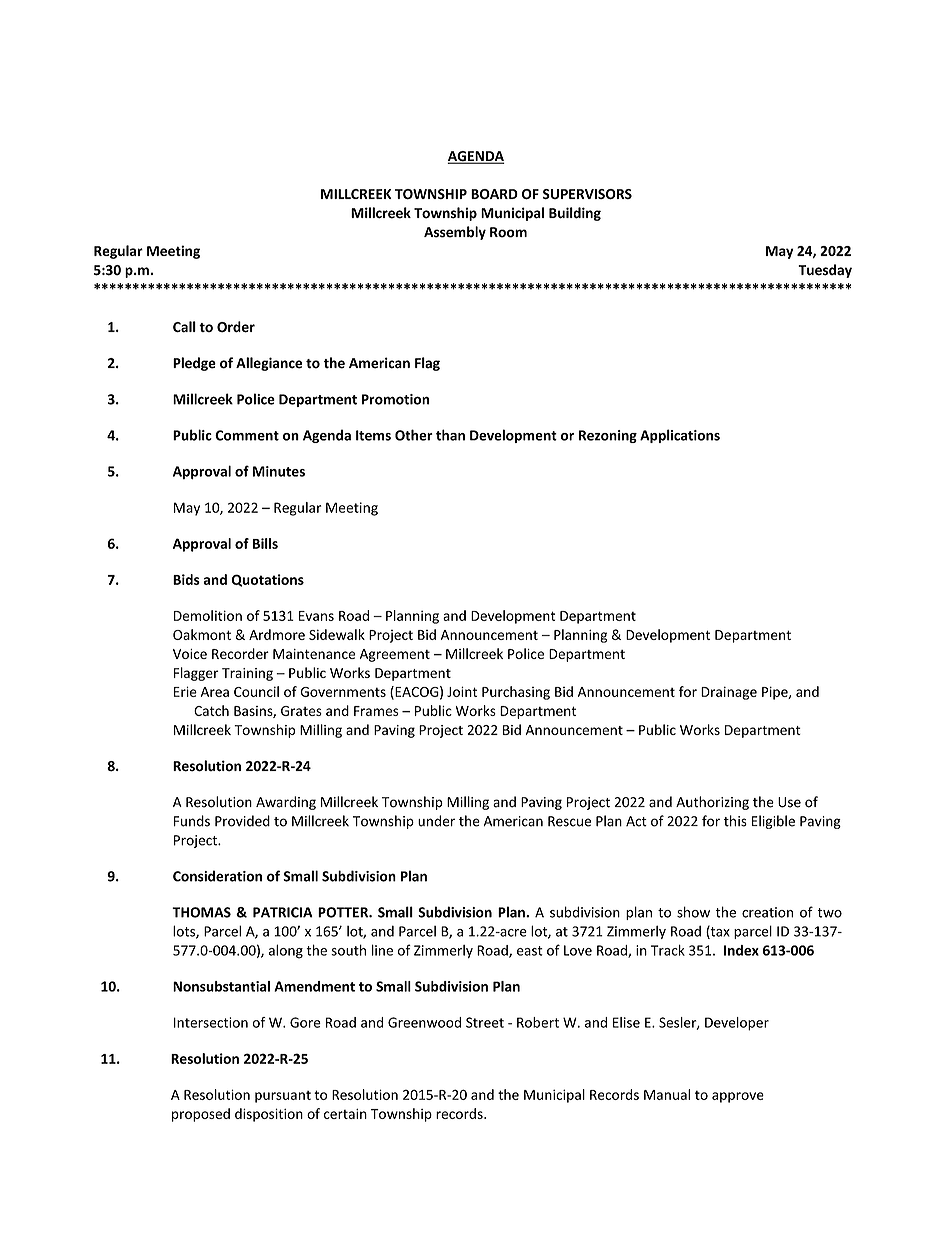  I want to click on Call, so click(184, 327).
